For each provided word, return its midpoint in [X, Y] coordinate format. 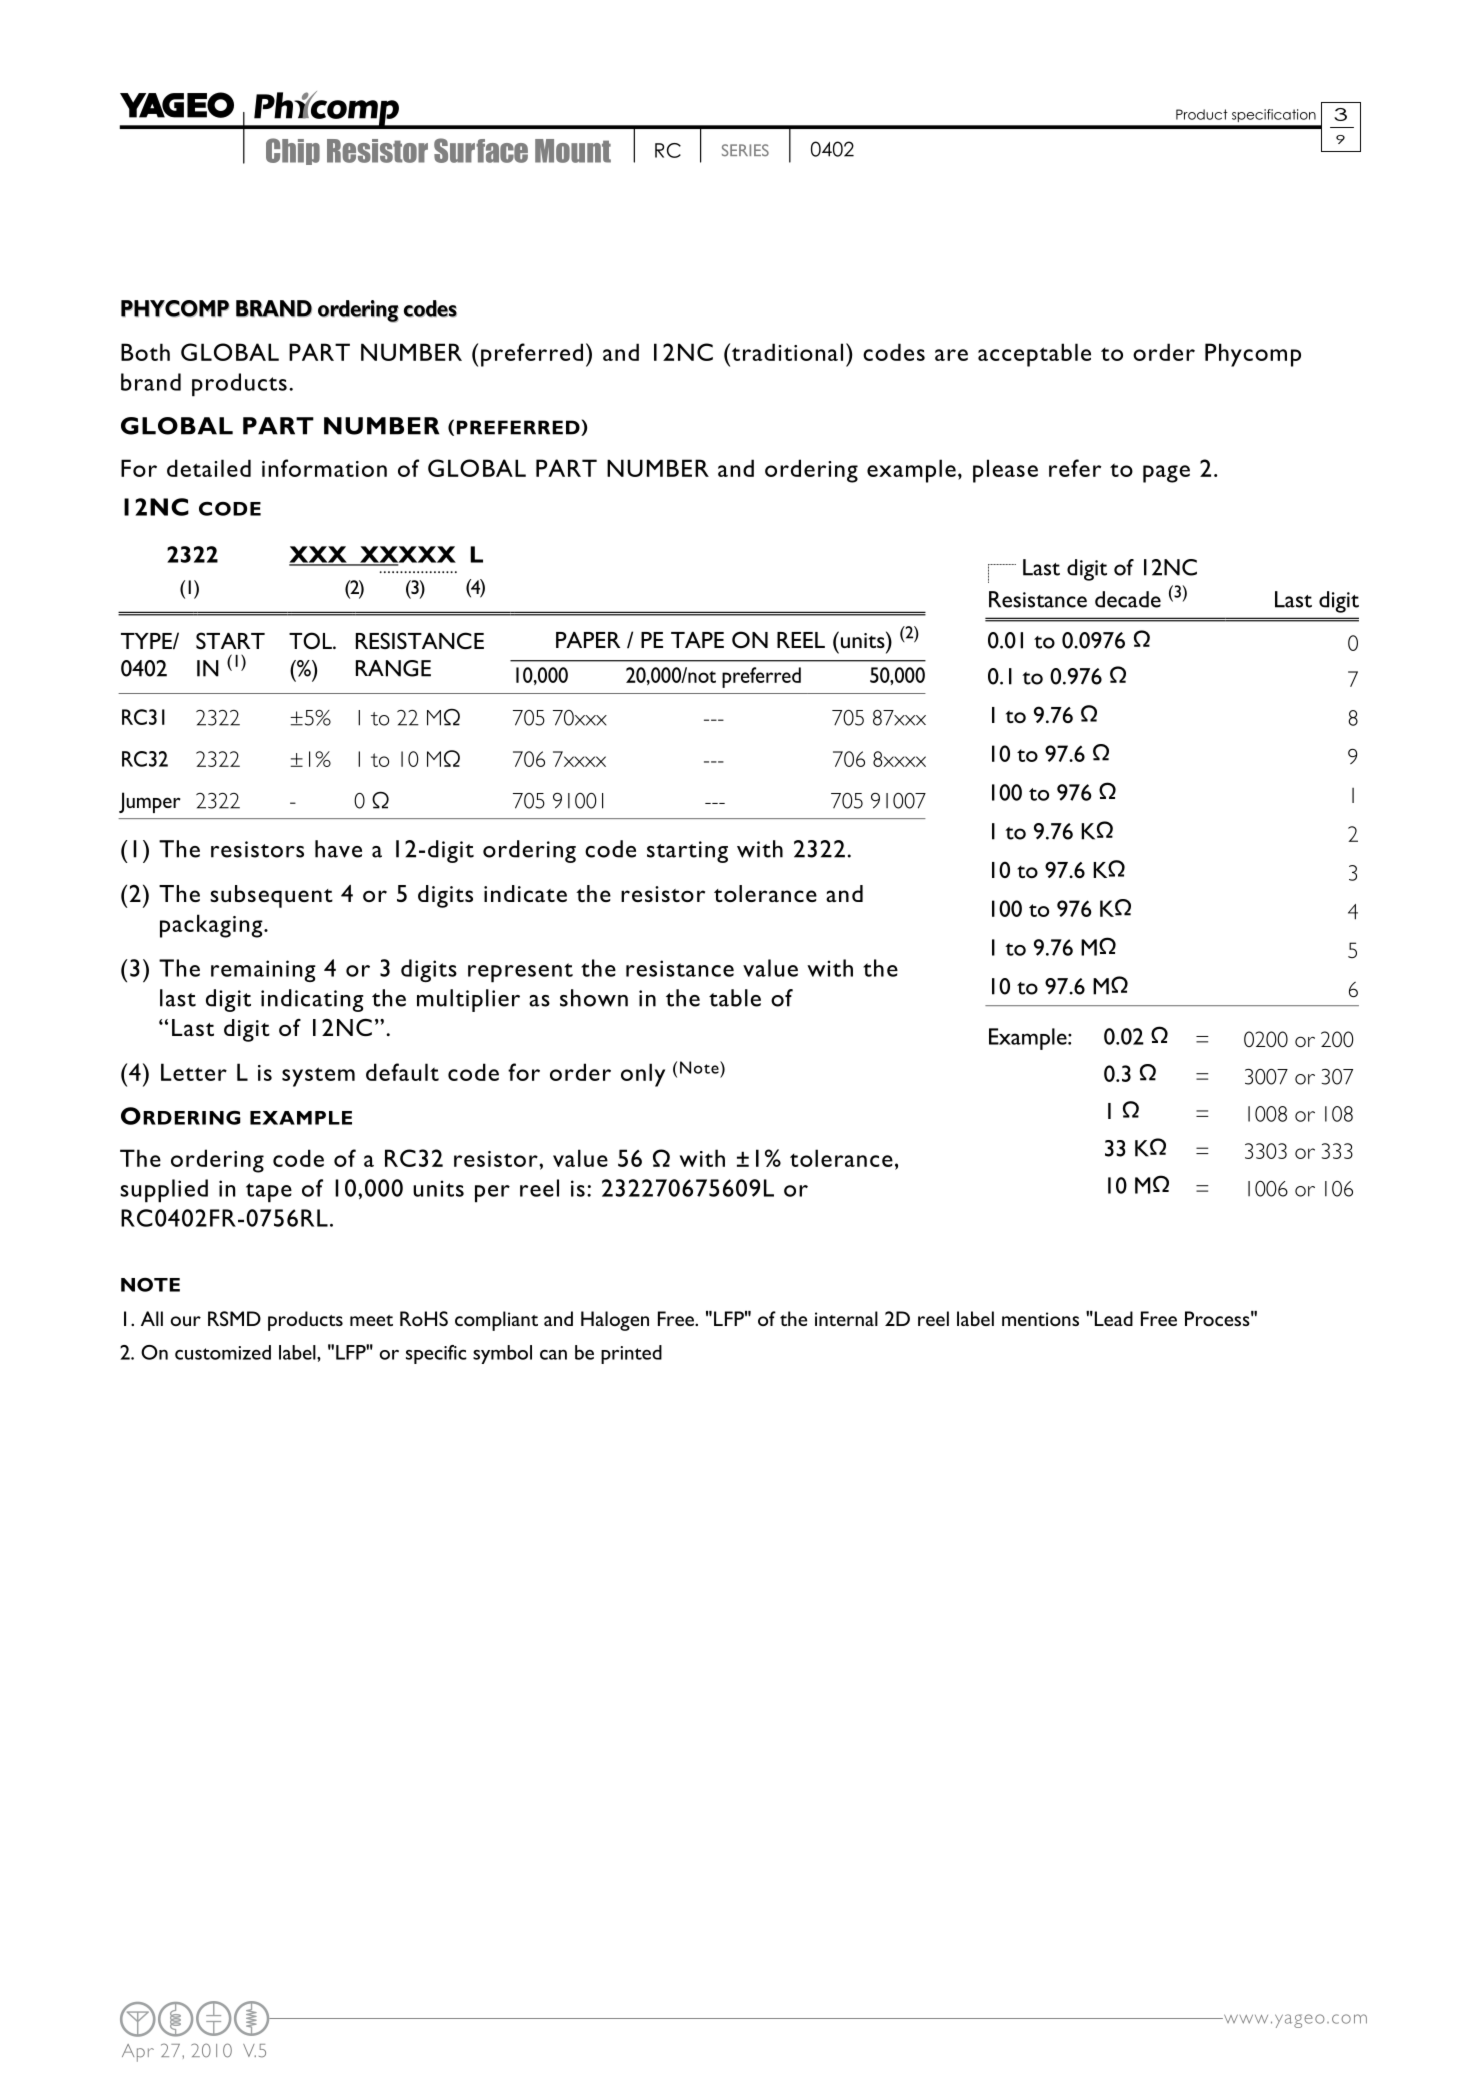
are [951, 355]
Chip [293, 151]
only [643, 1075]
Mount [573, 151]
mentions [1040, 1319]
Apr [138, 2053]
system [318, 1077]
